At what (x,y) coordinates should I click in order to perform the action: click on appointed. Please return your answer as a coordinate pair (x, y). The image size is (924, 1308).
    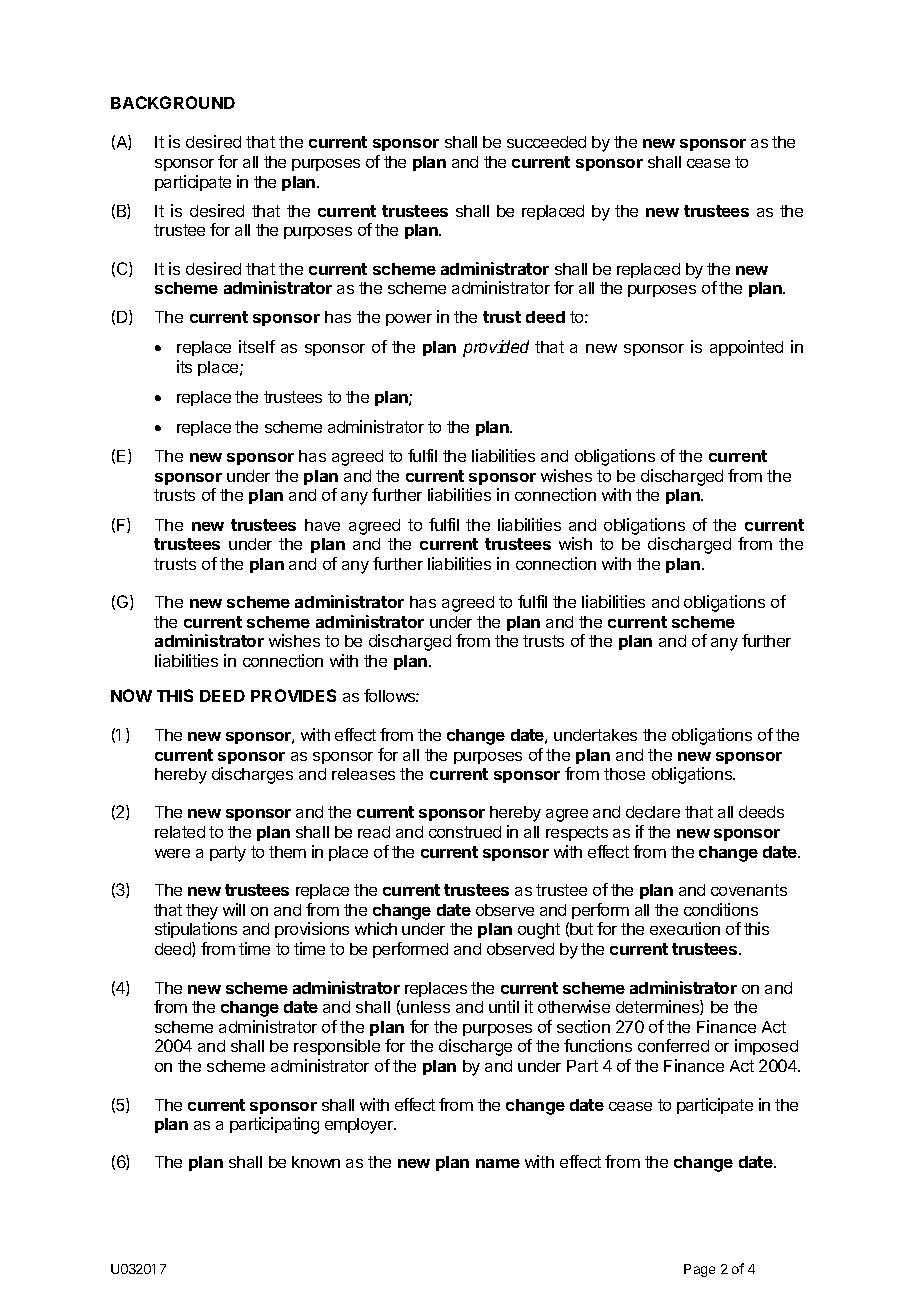
    Looking at the image, I should click on (746, 348).
